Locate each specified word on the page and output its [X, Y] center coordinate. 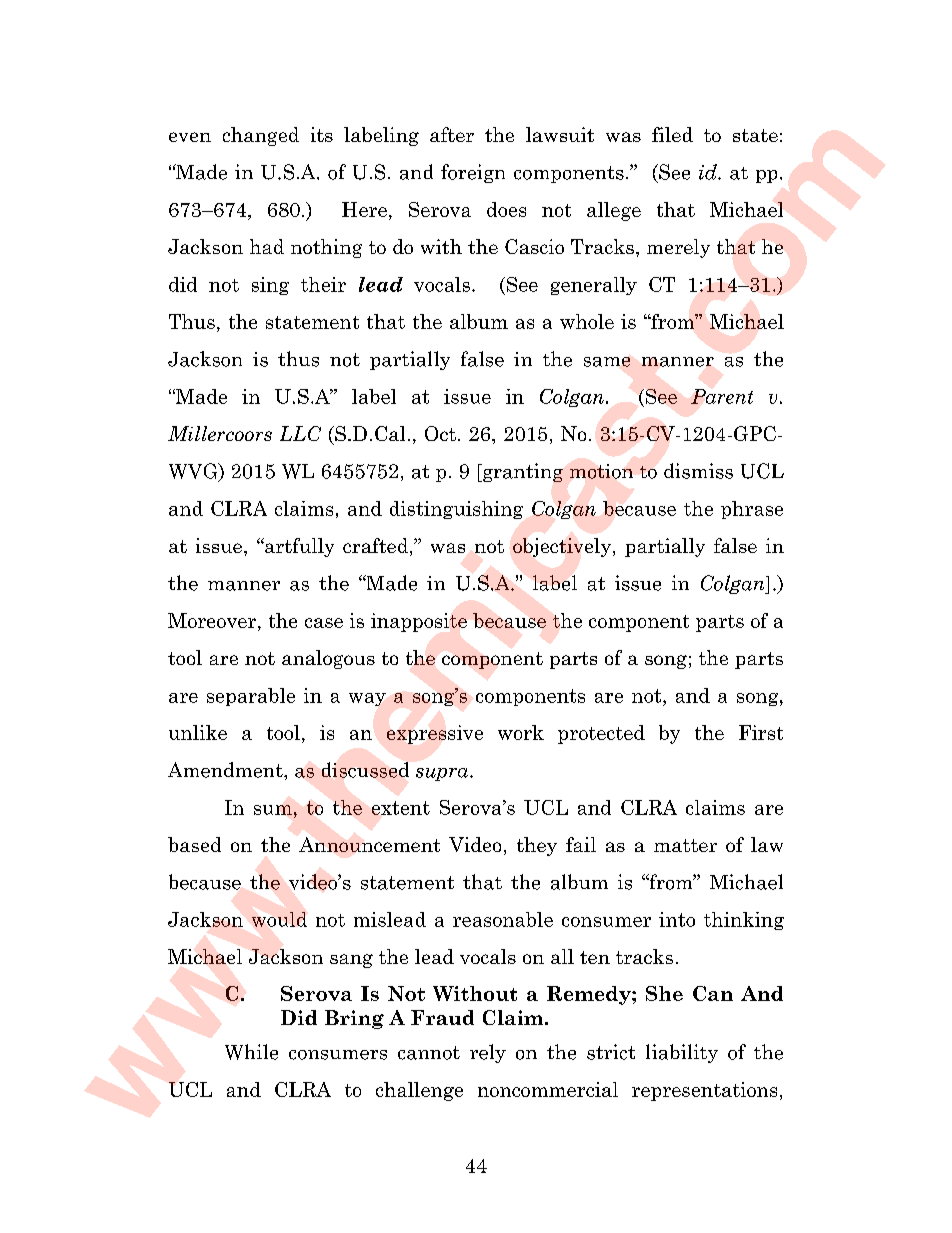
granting [522, 472]
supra [443, 774]
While [251, 1052]
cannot [429, 1053]
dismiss [698, 471]
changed [261, 136]
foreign [473, 173]
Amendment [226, 770]
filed [672, 134]
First [761, 732]
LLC [300, 433]
